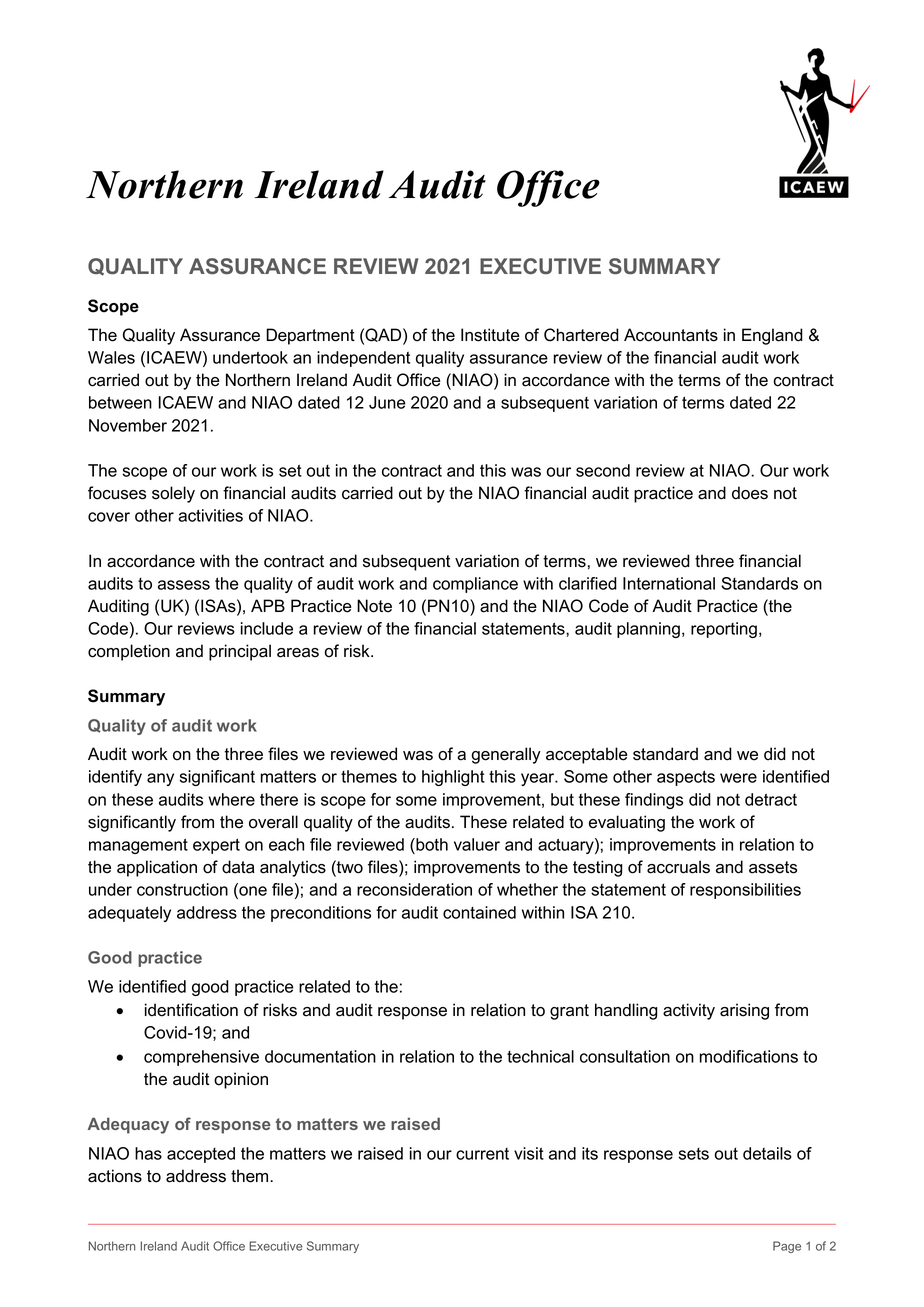 This document has height=1307, width=924. I want to click on International, so click(669, 583).
